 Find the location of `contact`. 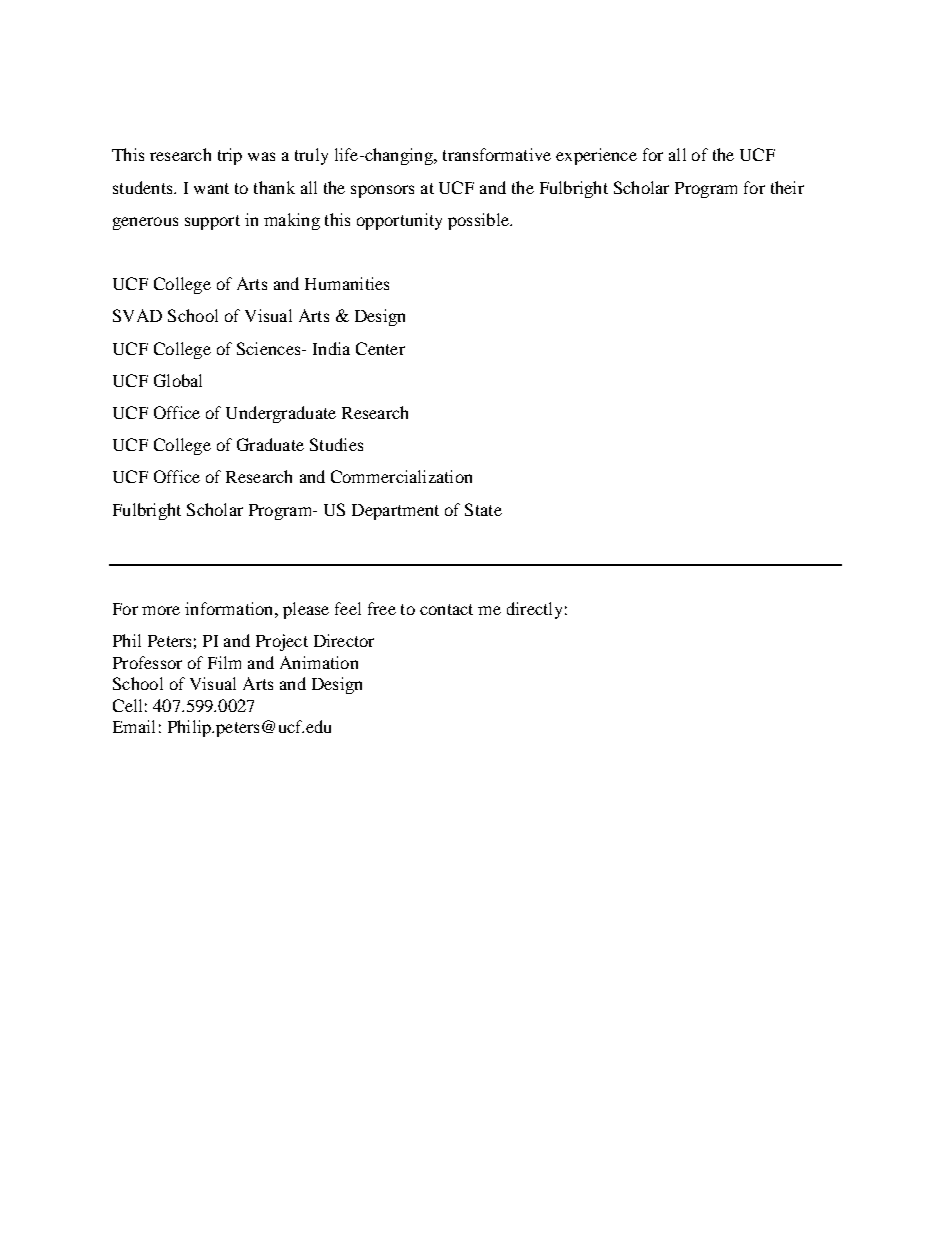

contact is located at coordinates (446, 609).
